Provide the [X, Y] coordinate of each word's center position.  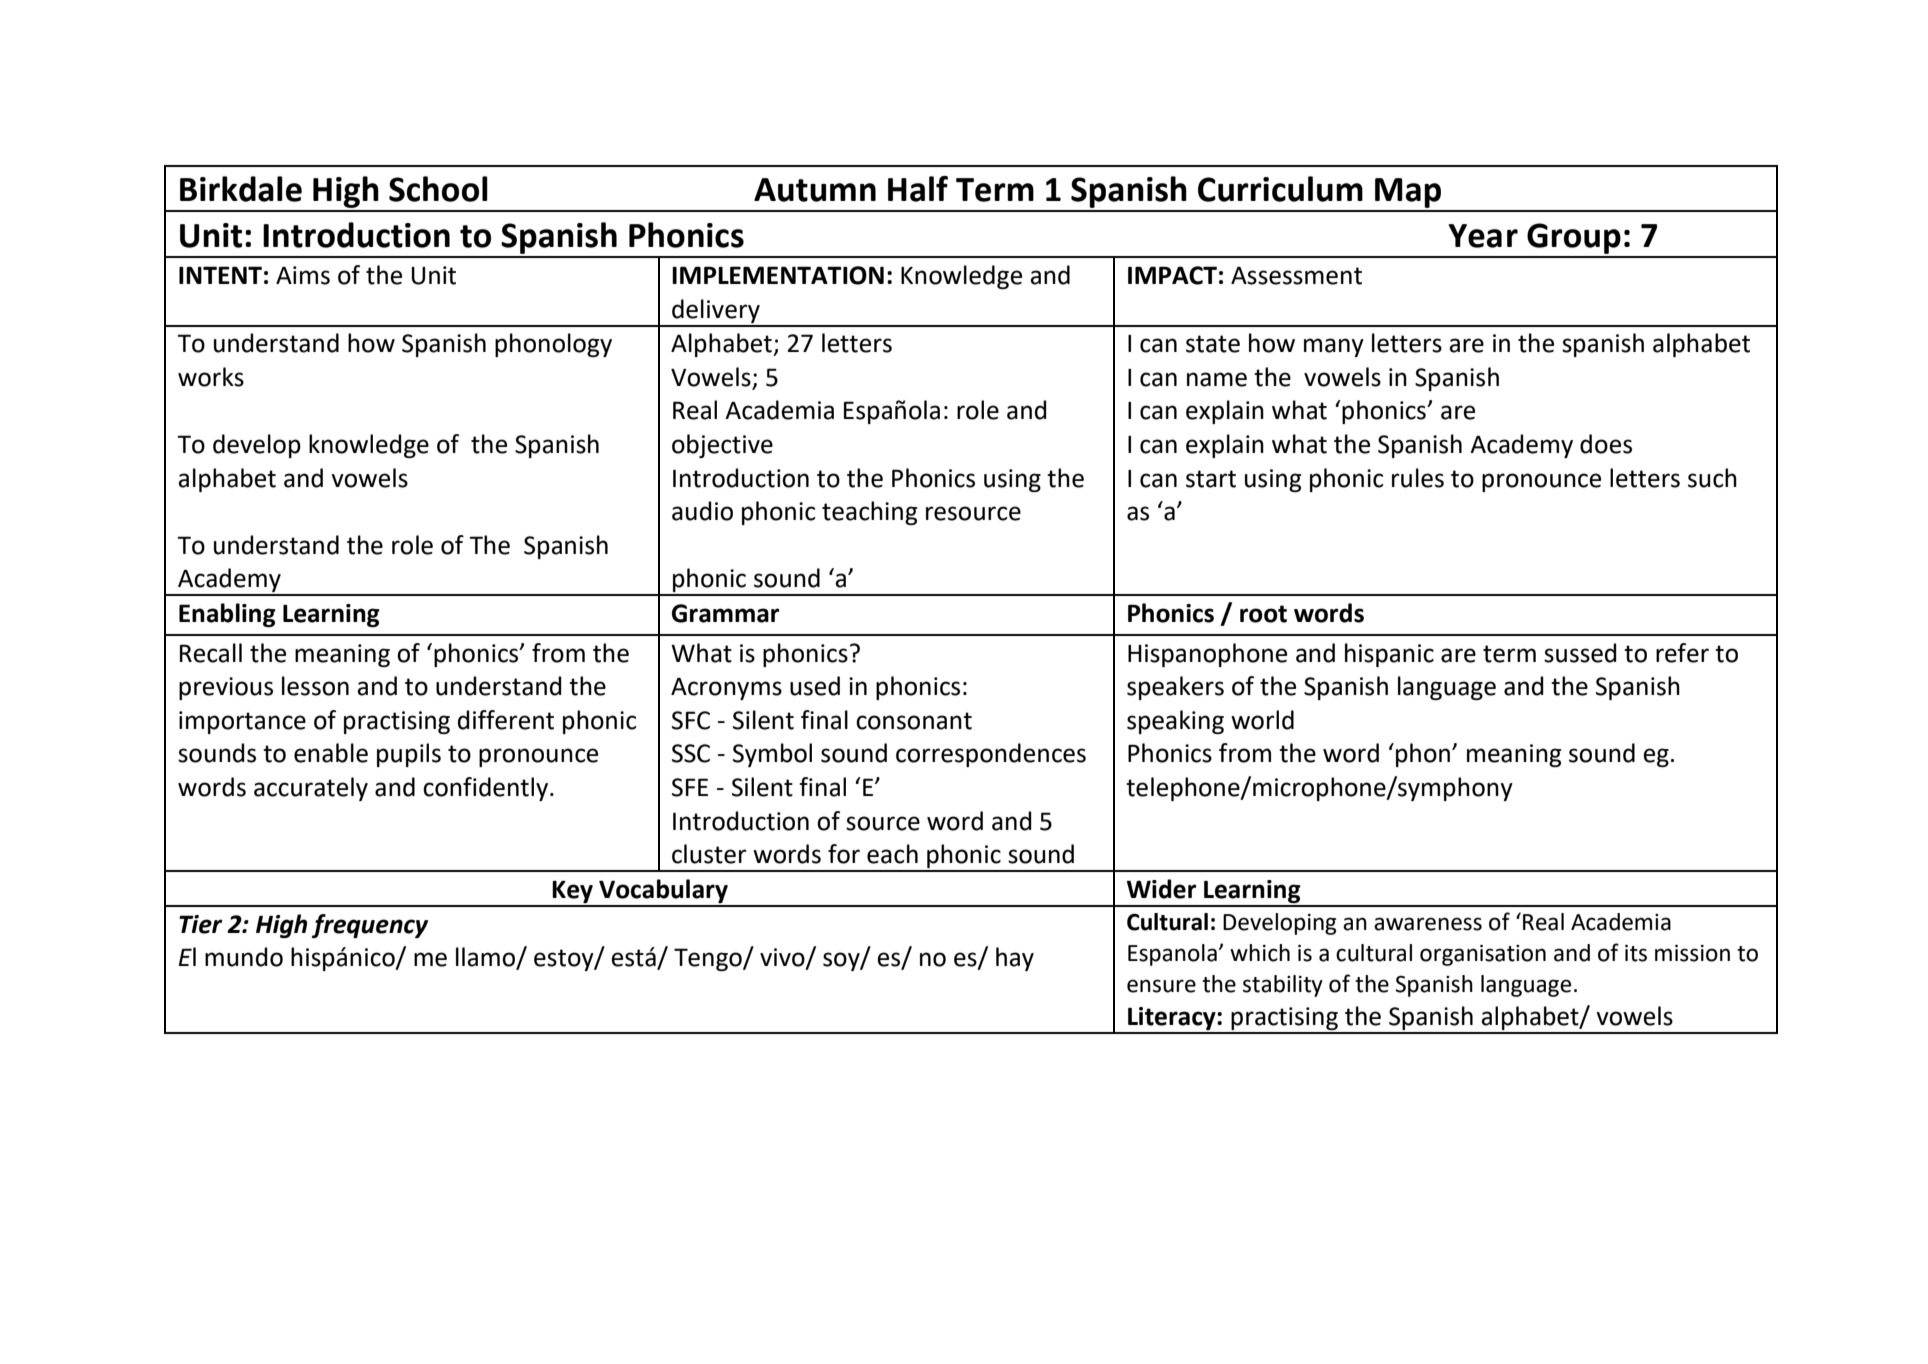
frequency [370, 926]
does [1606, 444]
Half [918, 189]
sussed [1580, 653]
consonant [914, 721]
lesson [315, 686]
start [1211, 479]
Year [1483, 236]
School [438, 189]
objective [722, 446]
